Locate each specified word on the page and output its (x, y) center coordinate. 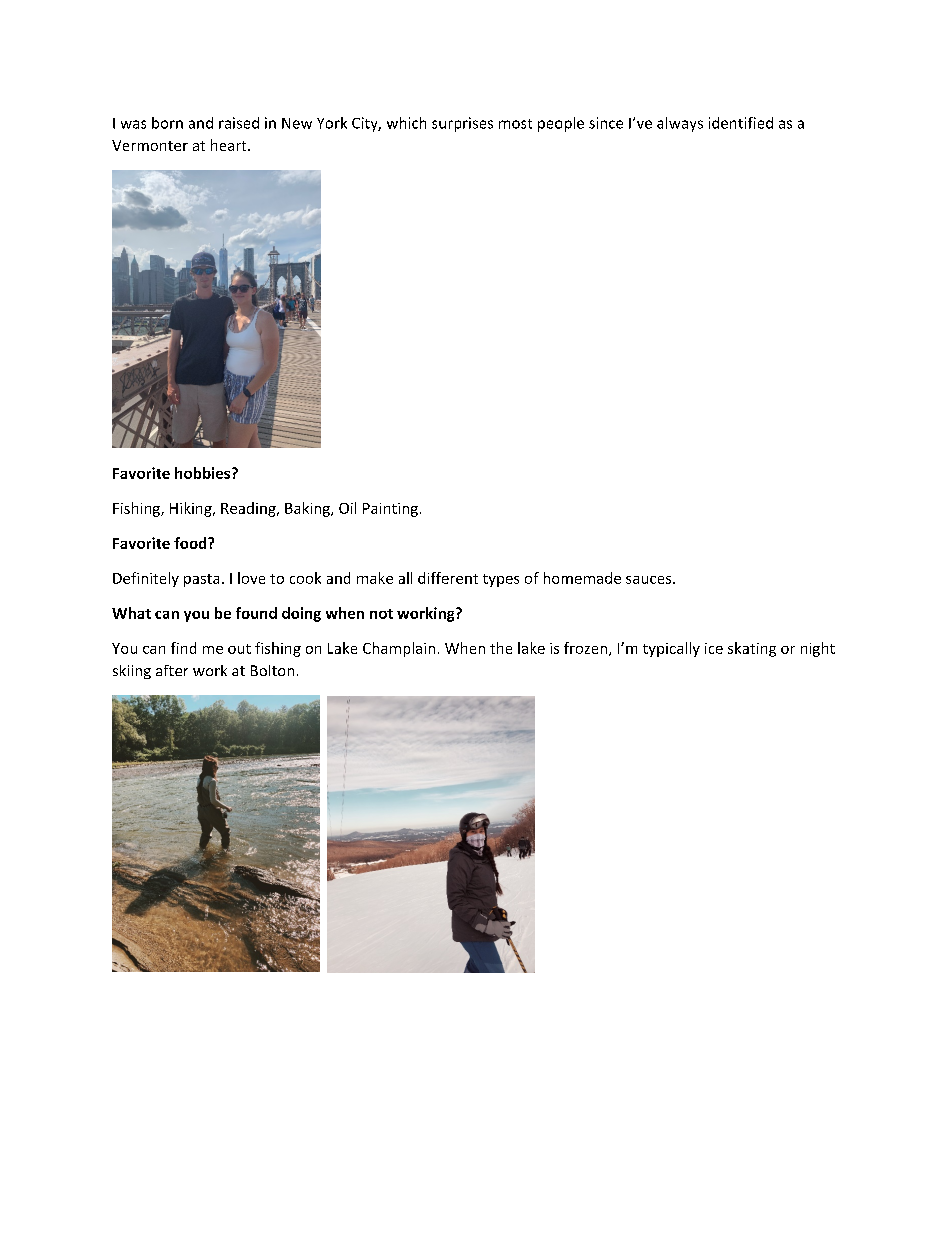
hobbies (204, 473)
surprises (462, 124)
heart (230, 145)
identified (741, 123)
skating (752, 649)
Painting (390, 510)
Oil (347, 508)
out (239, 649)
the (501, 648)
